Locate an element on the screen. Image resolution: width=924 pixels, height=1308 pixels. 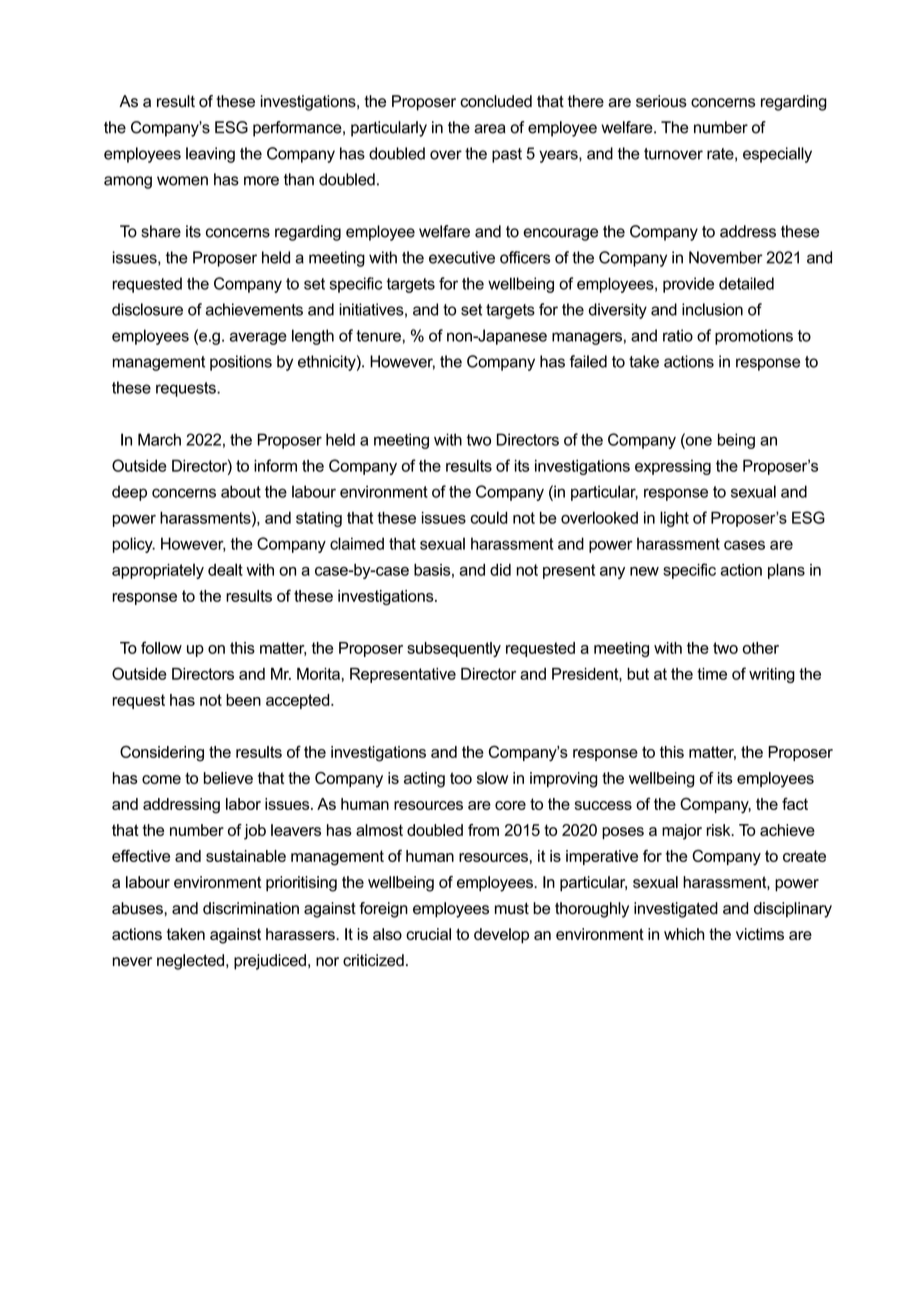
could is located at coordinates (489, 517).
